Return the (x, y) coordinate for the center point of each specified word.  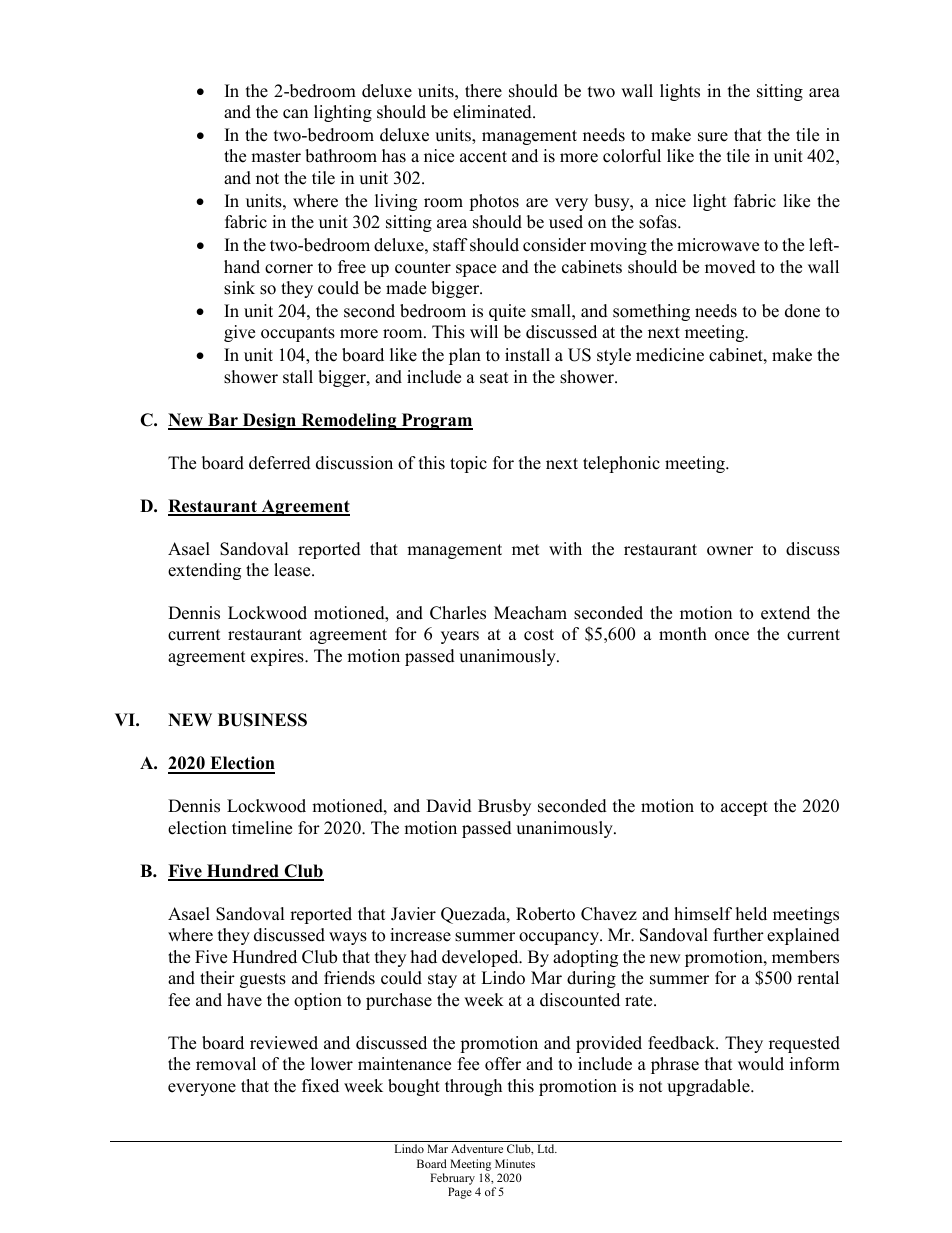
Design (269, 421)
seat (494, 378)
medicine (670, 355)
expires (278, 657)
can (295, 114)
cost (539, 635)
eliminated (493, 112)
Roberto (545, 914)
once (732, 636)
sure (713, 137)
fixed (320, 1086)
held (751, 914)
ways (348, 938)
